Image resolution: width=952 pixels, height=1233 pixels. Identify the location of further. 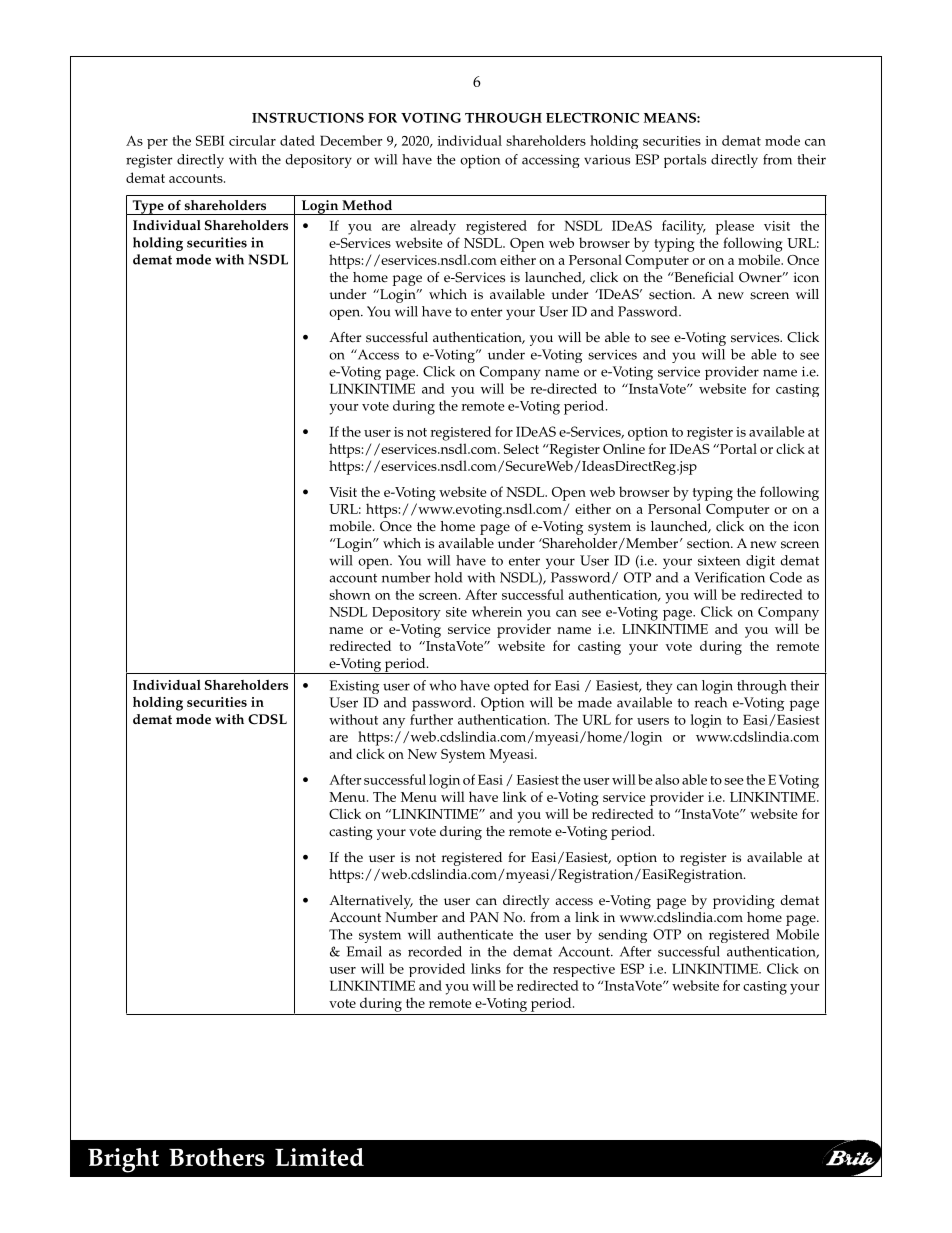
(431, 719).
